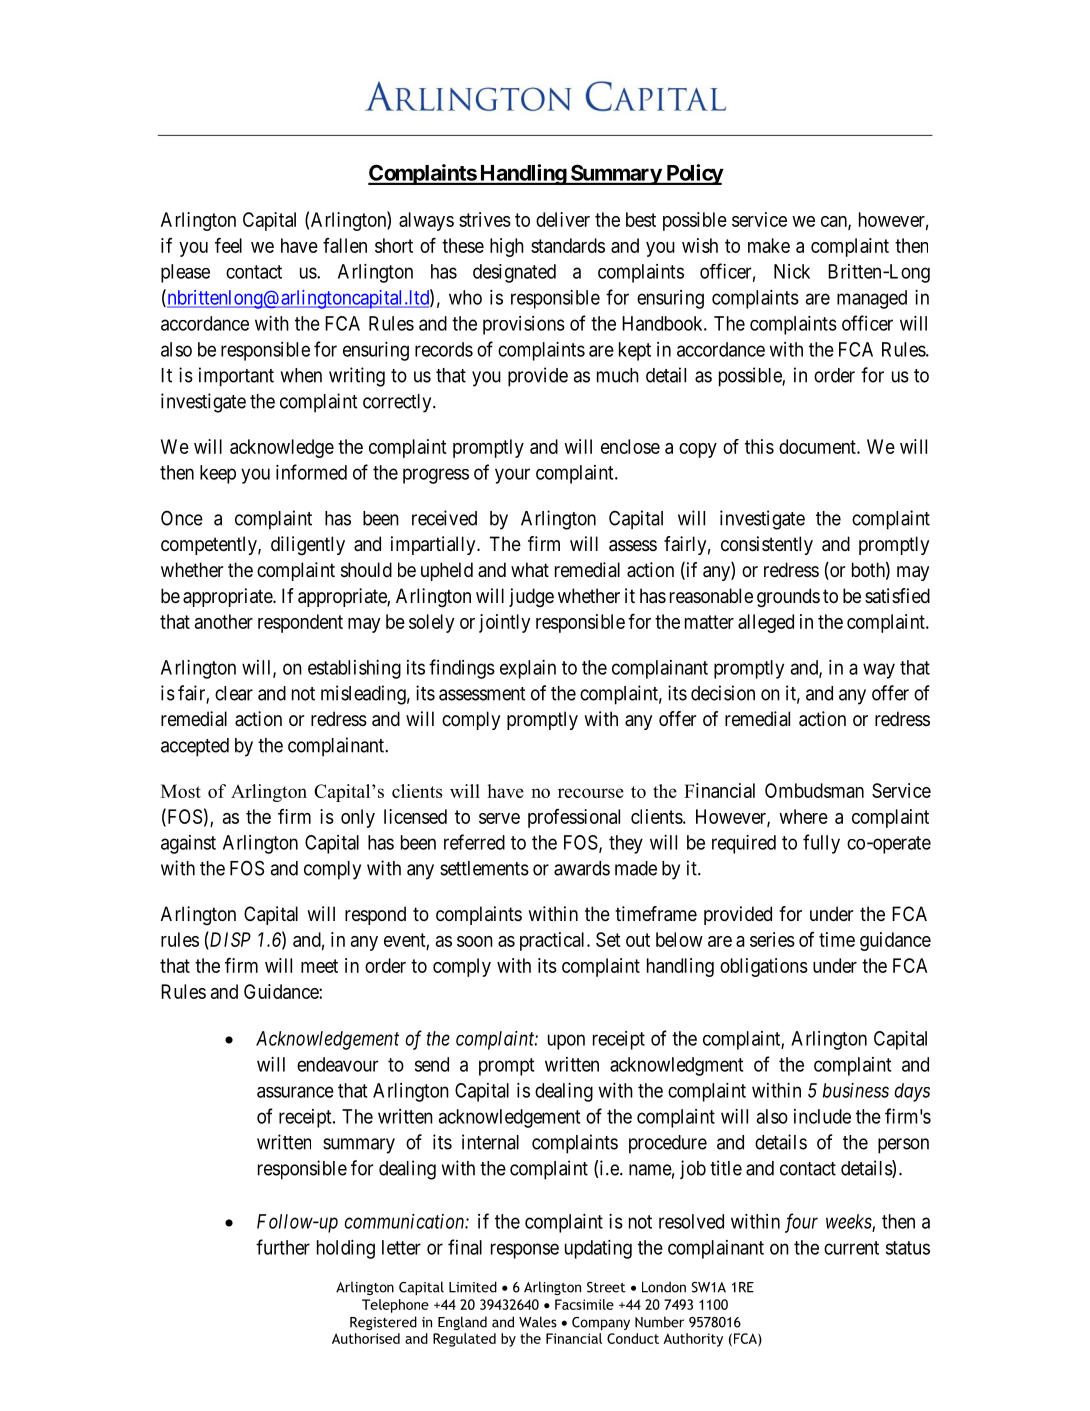 Image resolution: width=1090 pixels, height=1411 pixels. What do you see at coordinates (530, 570) in the document?
I see `what` at bounding box center [530, 570].
